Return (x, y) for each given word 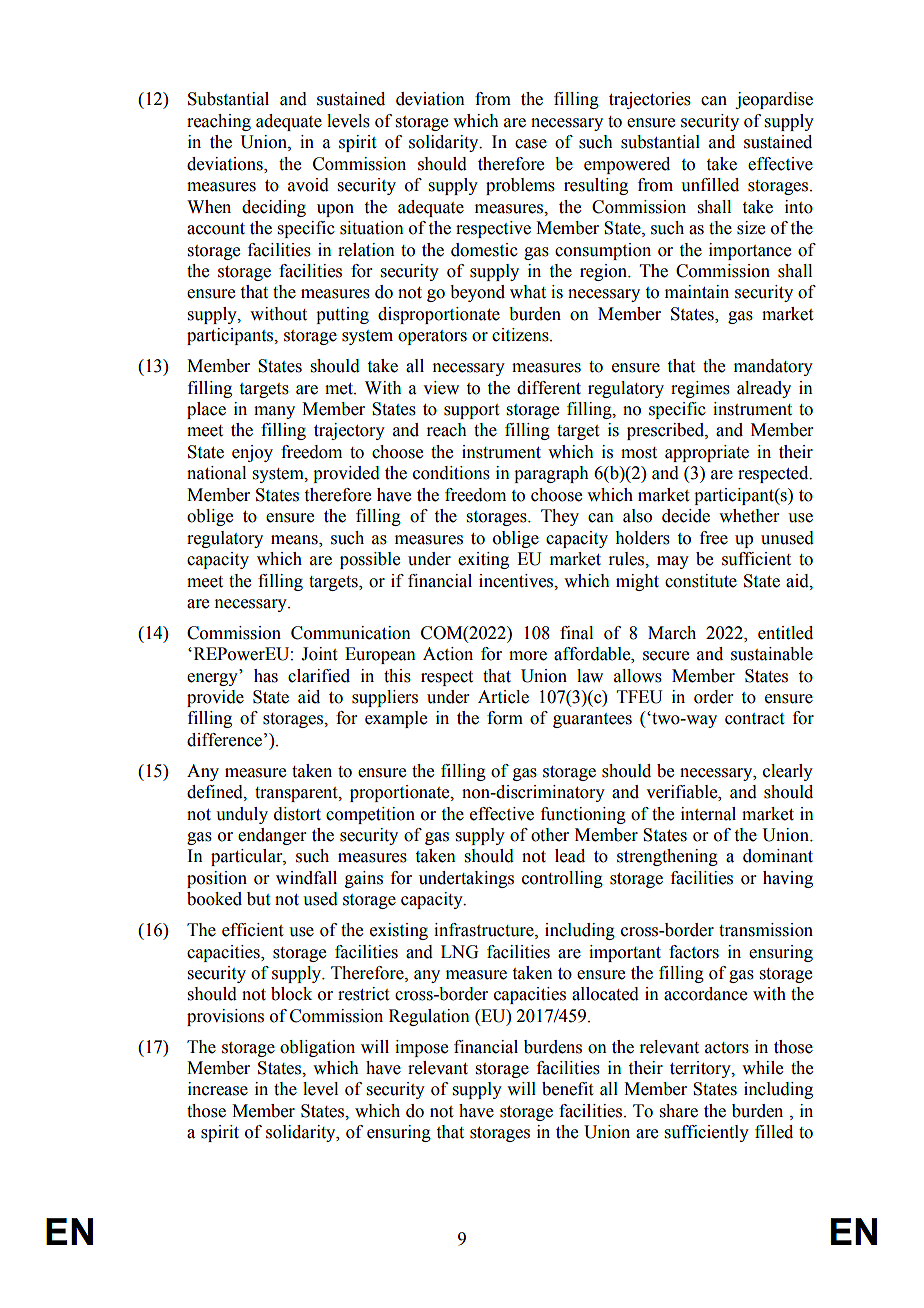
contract (754, 719)
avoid (308, 185)
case (531, 144)
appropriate (707, 453)
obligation (317, 1048)
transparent (297, 794)
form (505, 718)
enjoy (252, 453)
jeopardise (774, 100)
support (471, 411)
